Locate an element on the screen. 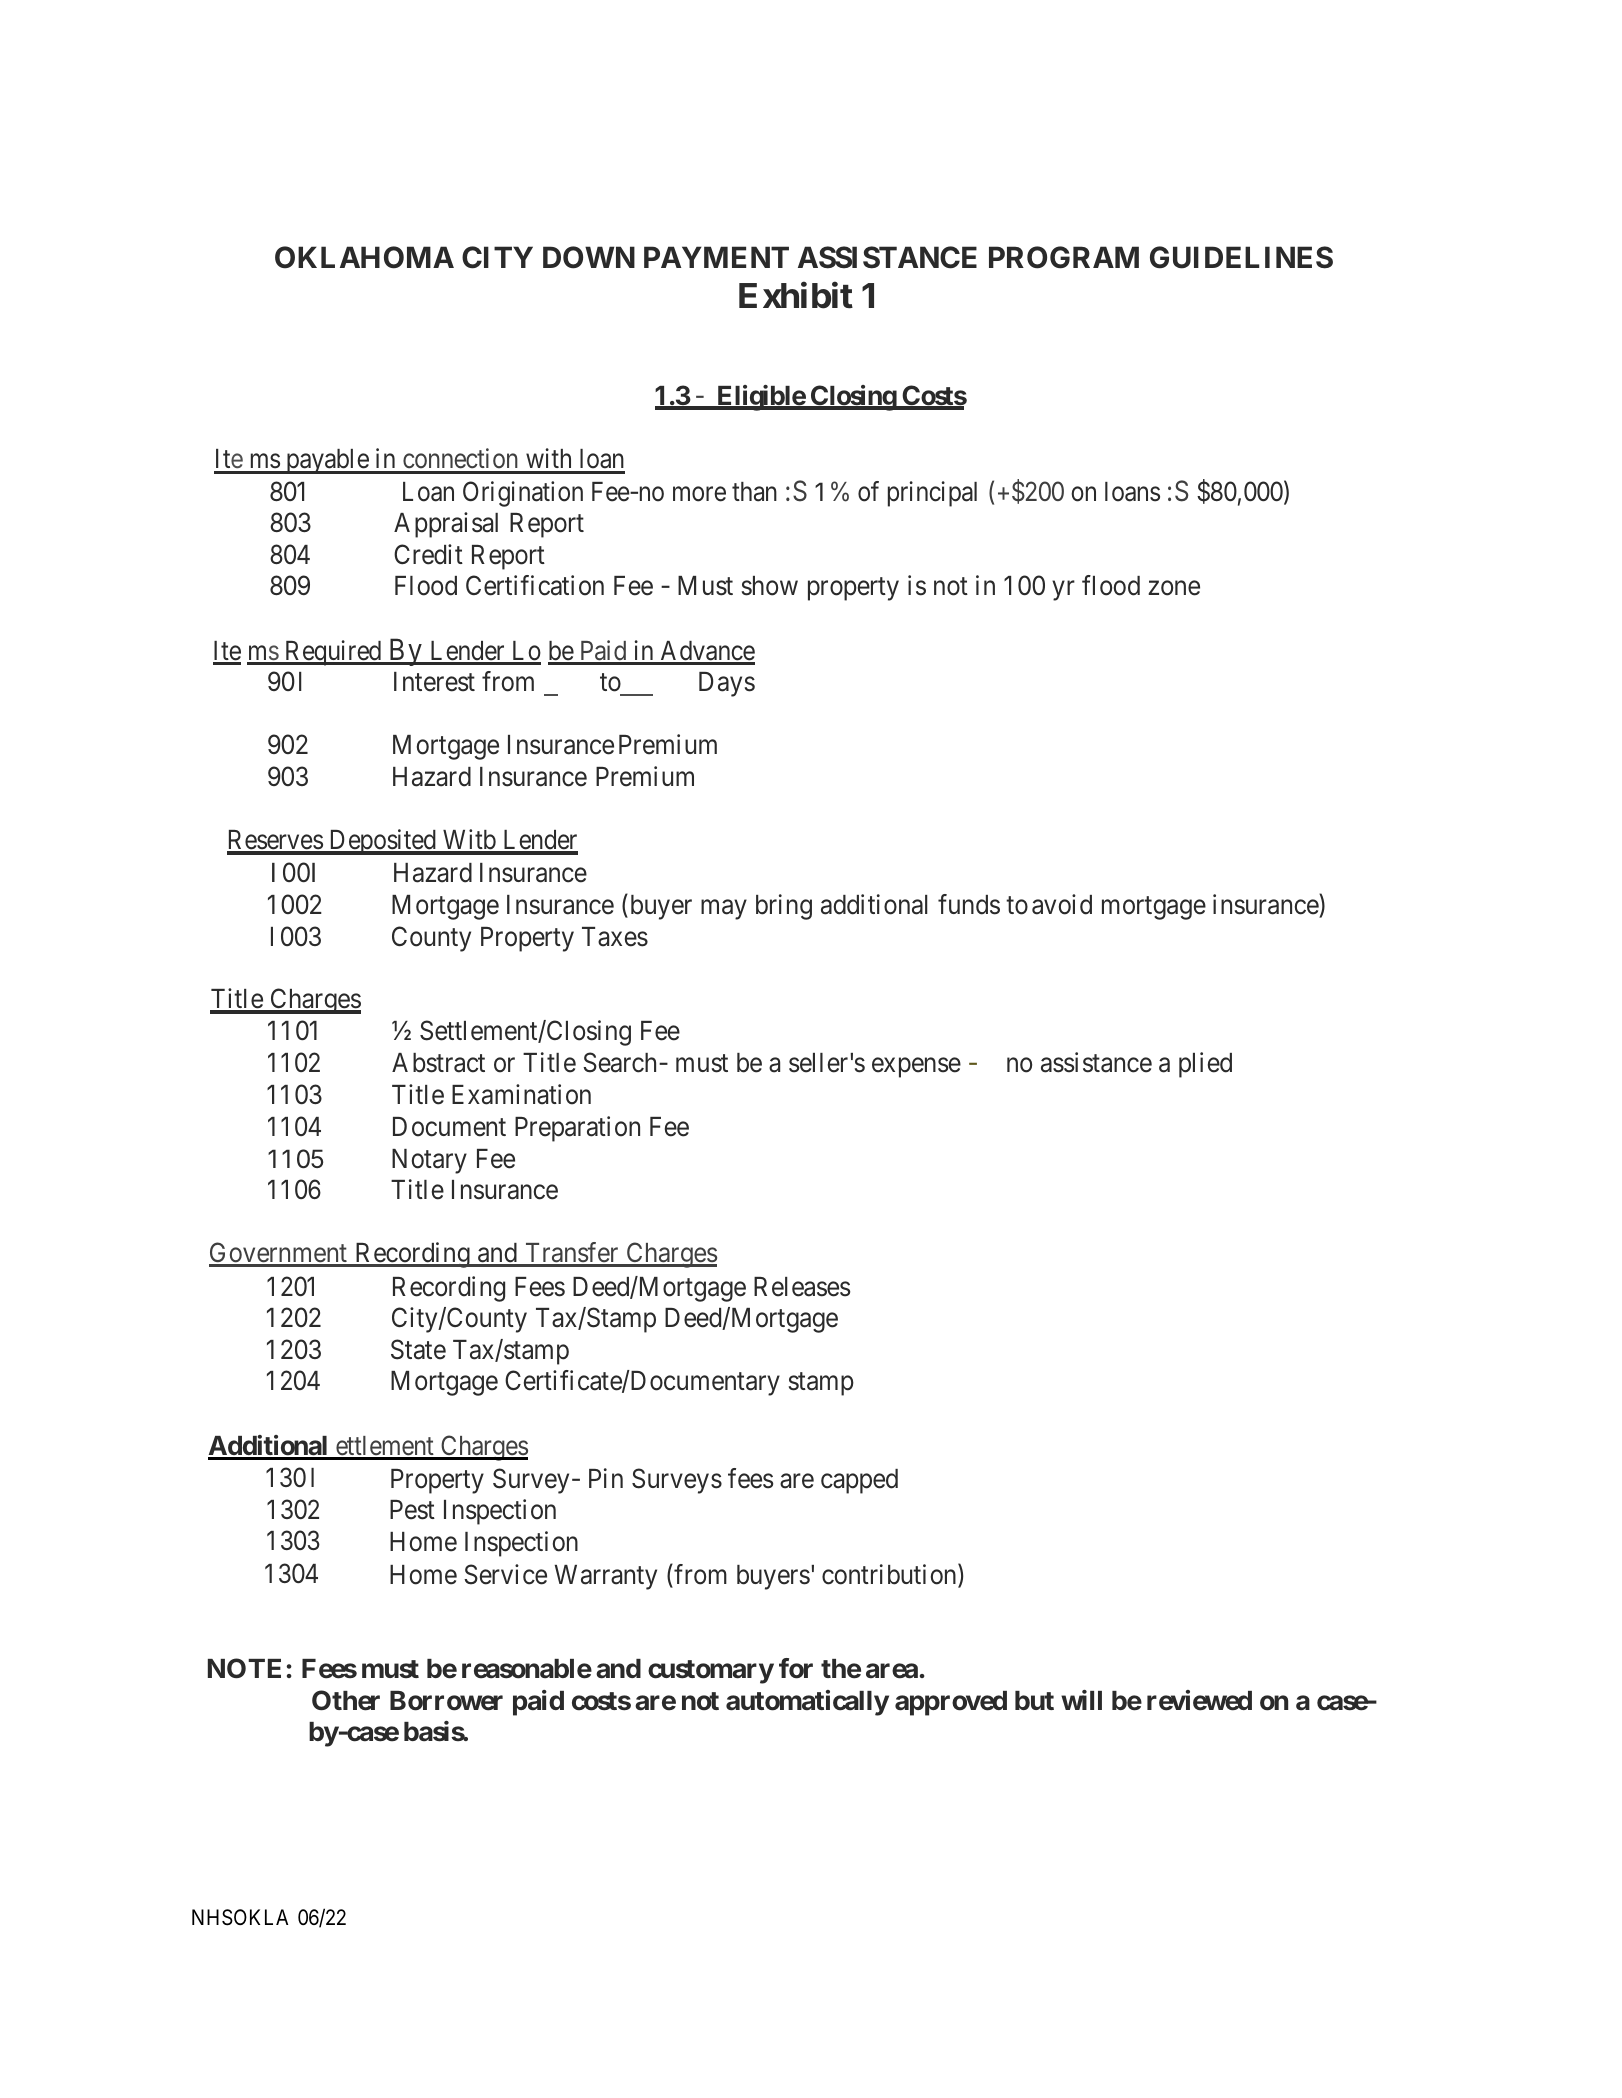 This screenshot has width=1622, height=2098. plied is located at coordinates (1205, 1065).
